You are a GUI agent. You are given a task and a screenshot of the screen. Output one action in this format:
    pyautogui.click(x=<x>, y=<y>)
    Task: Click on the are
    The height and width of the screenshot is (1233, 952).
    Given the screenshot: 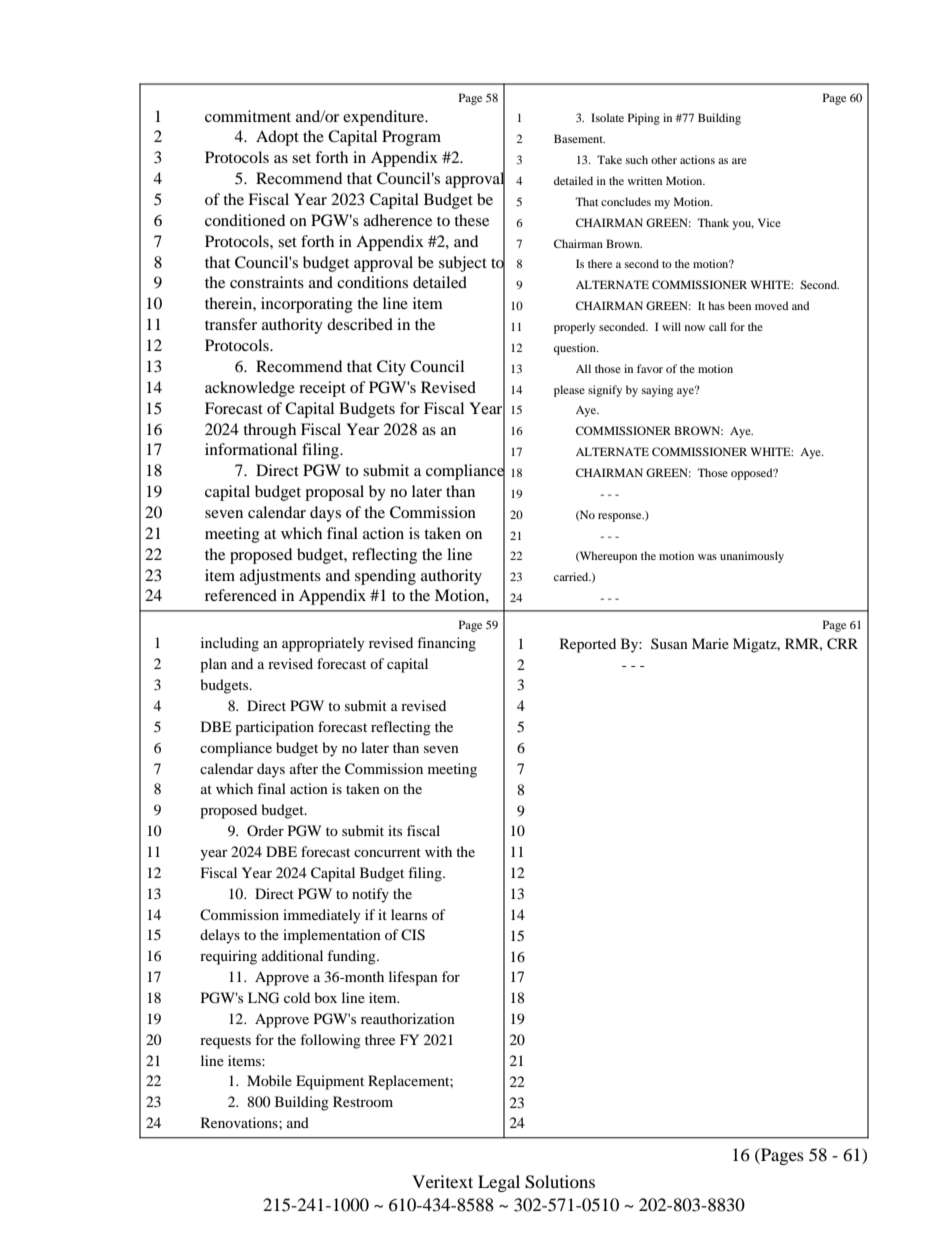 What is the action you would take?
    pyautogui.click(x=739, y=161)
